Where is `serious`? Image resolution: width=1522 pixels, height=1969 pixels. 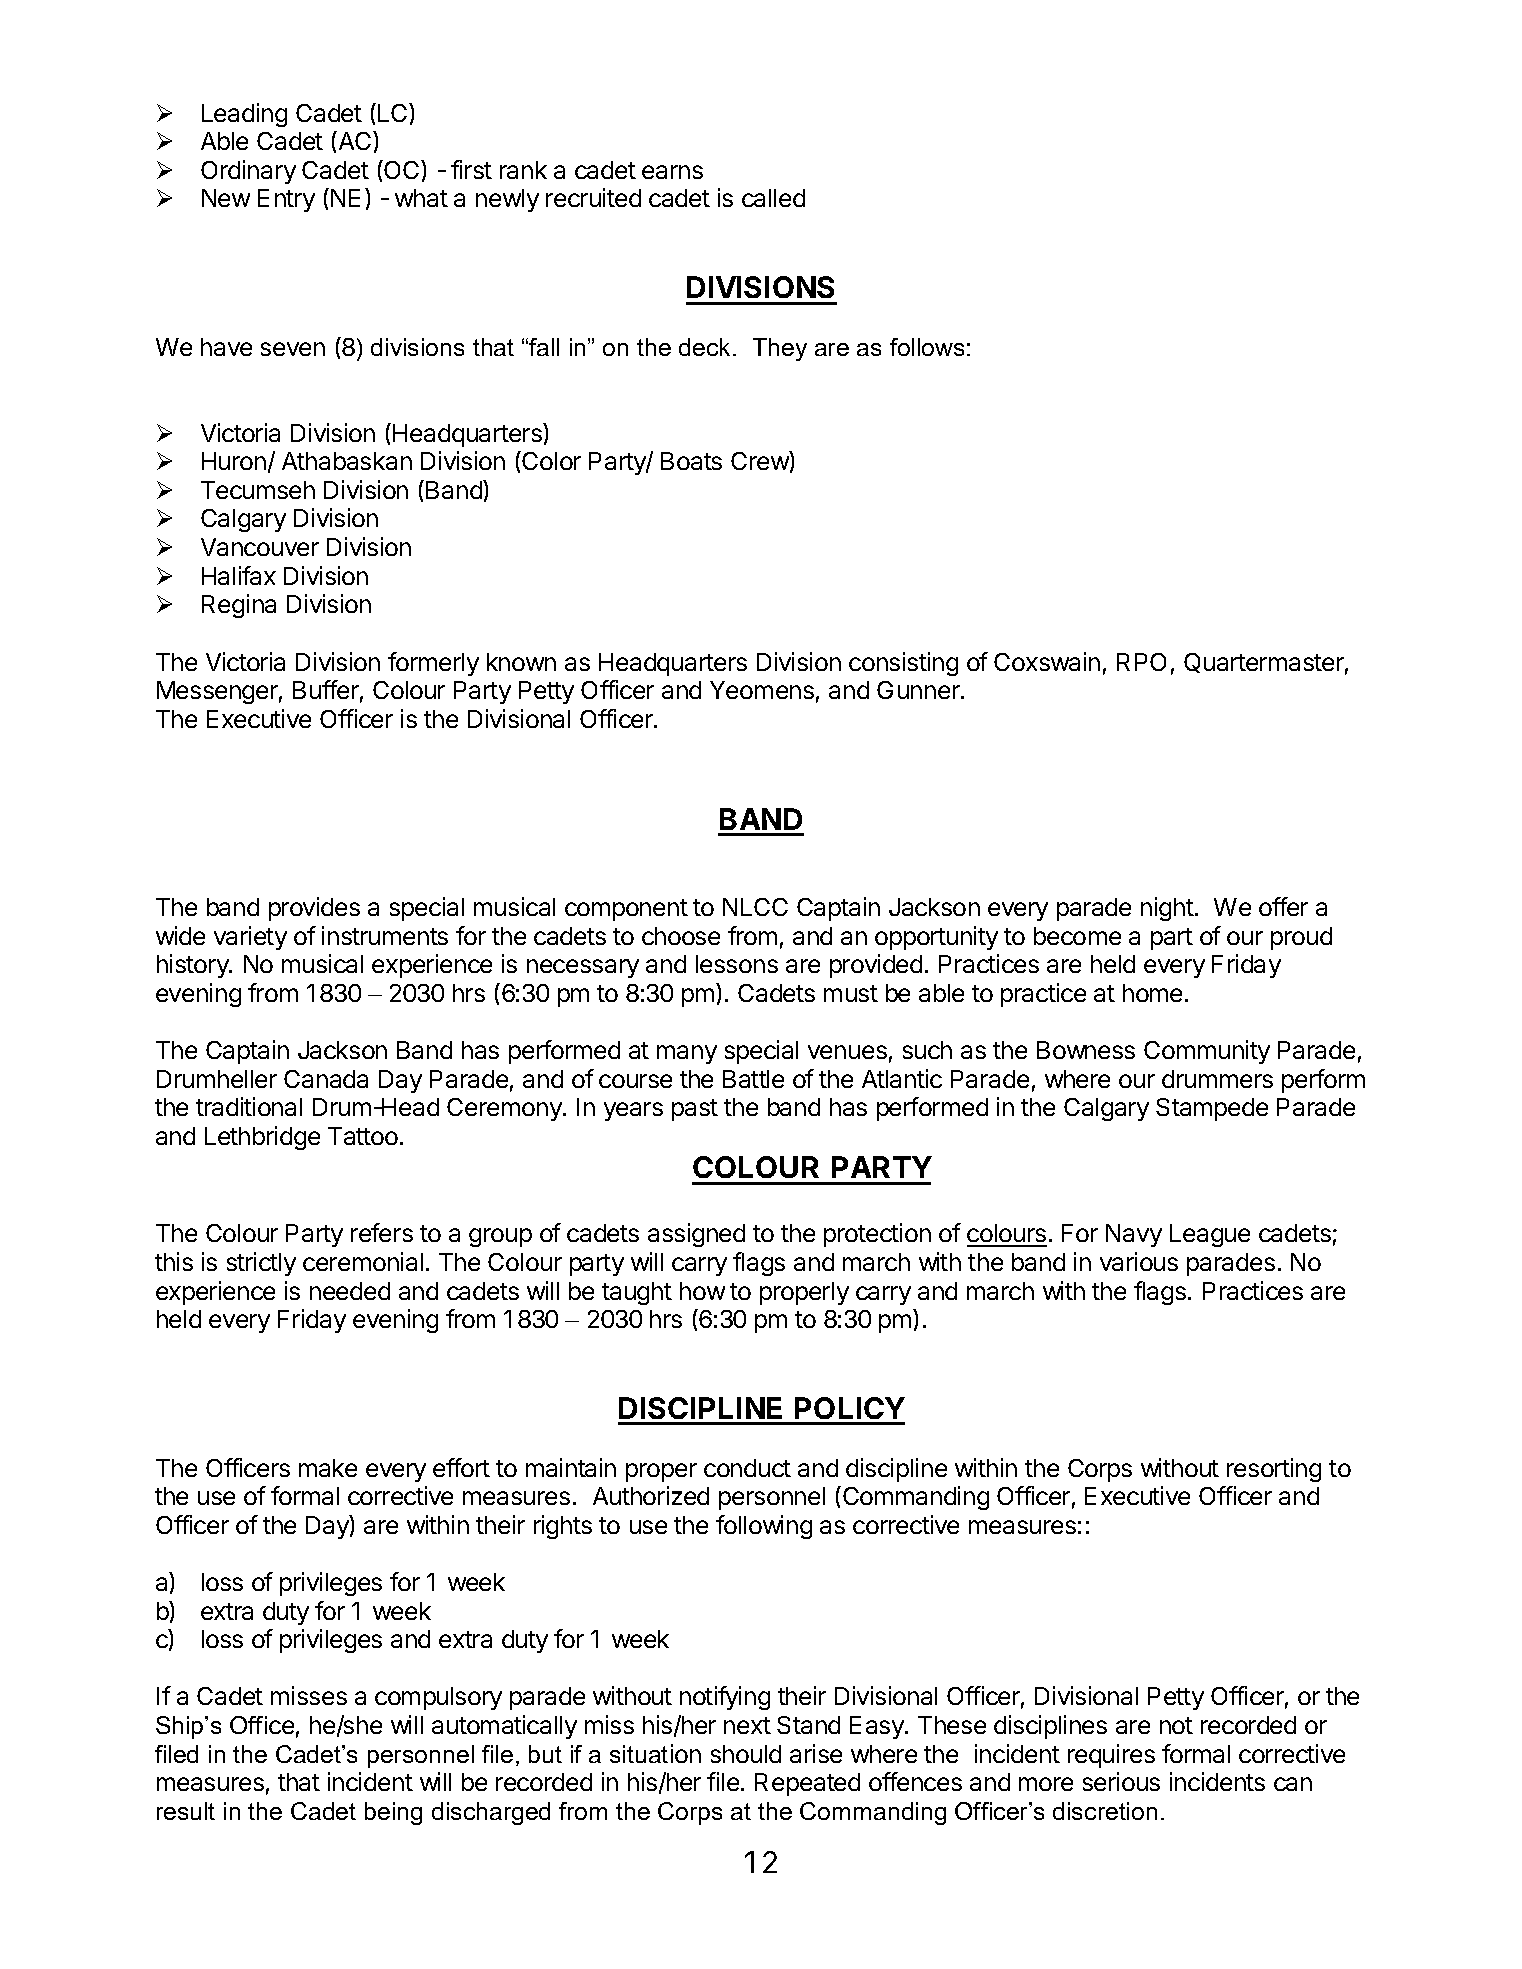 serious is located at coordinates (1121, 1781).
